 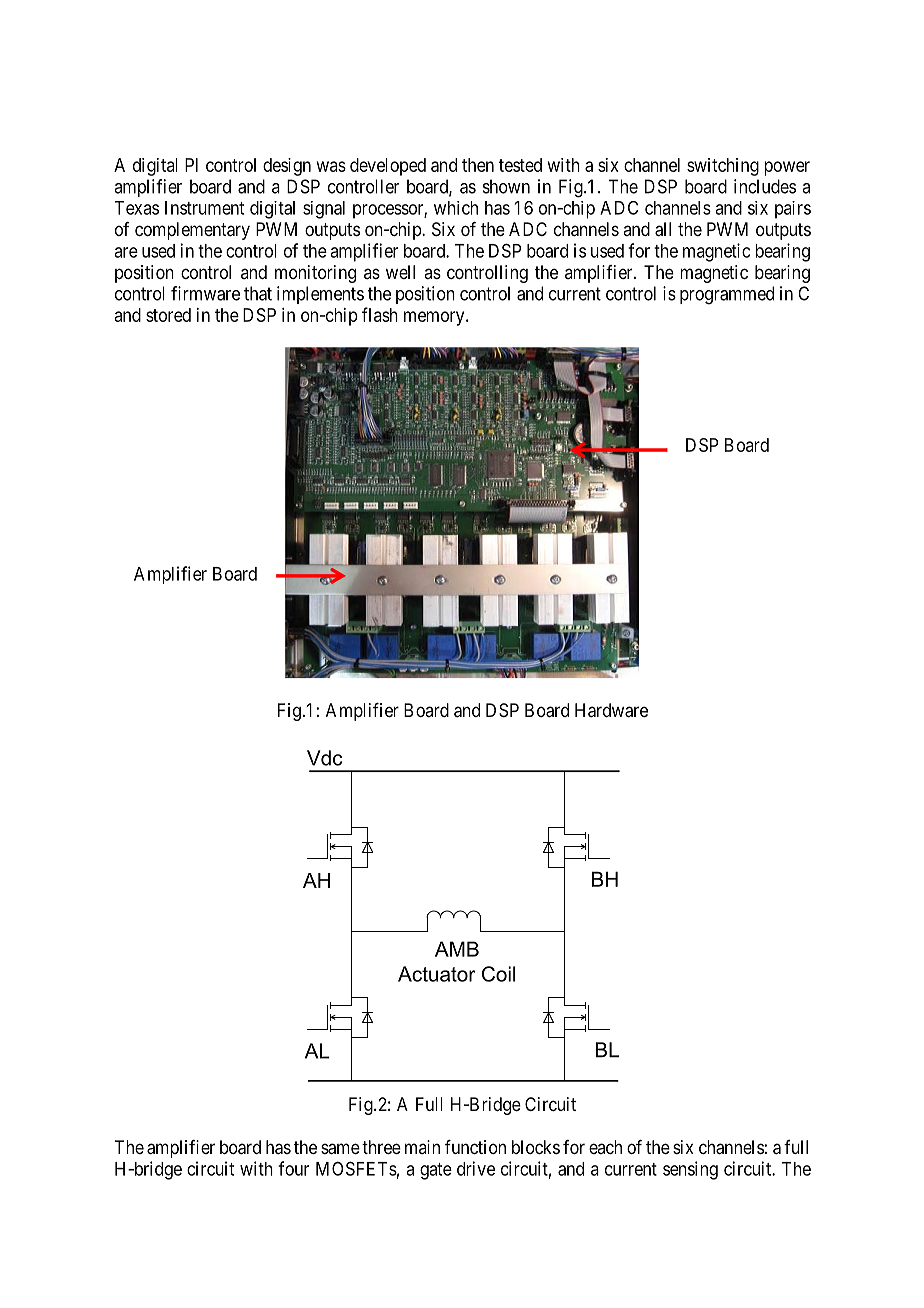 What do you see at coordinates (204, 208) in the screenshot?
I see `Instrument` at bounding box center [204, 208].
